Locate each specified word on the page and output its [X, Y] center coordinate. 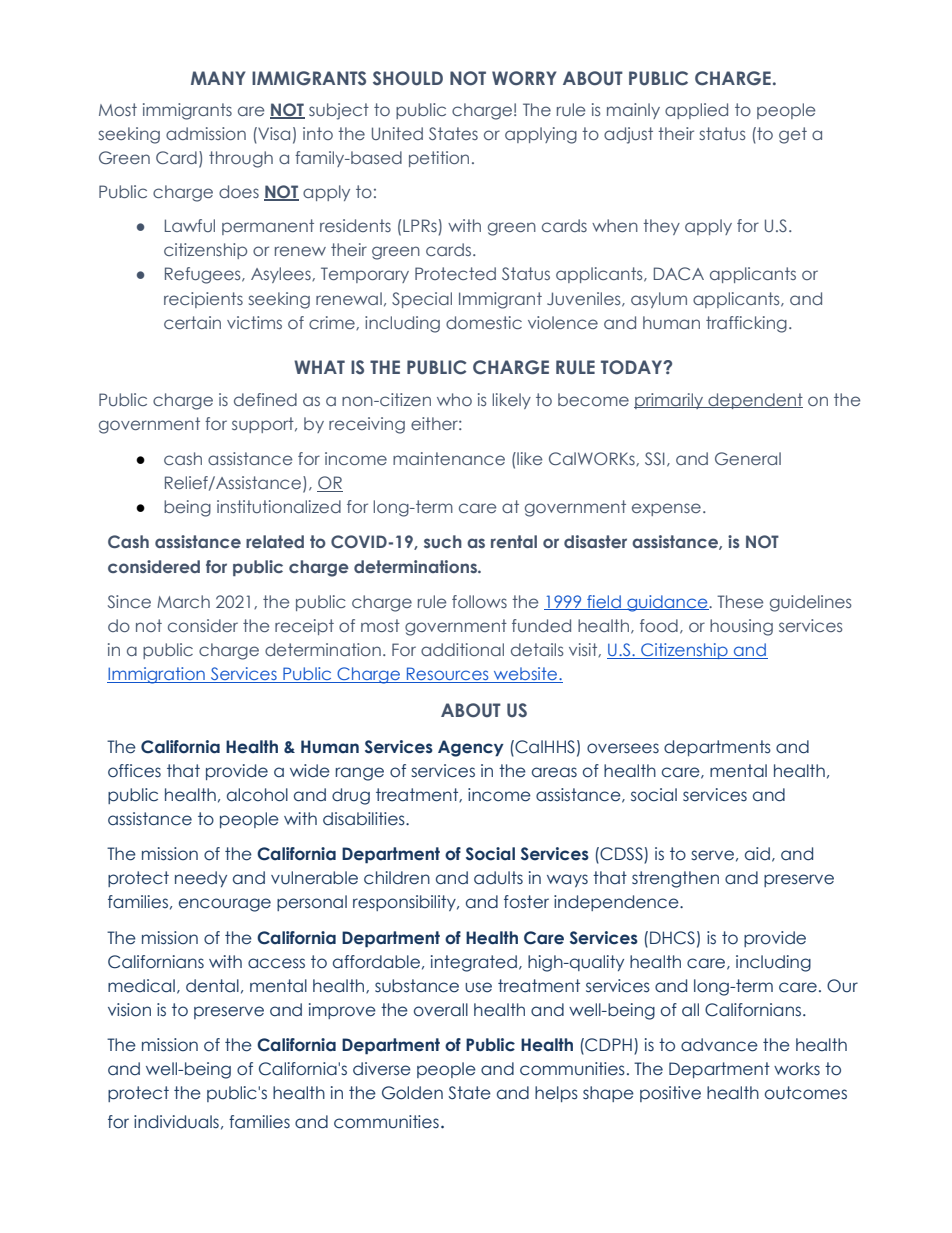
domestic [484, 322]
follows [479, 601]
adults [498, 878]
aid [757, 854]
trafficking [746, 324]
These [740, 601]
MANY [218, 78]
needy [201, 879]
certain [192, 322]
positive [670, 1094]
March [183, 601]
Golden [412, 1093]
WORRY [524, 78]
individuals [176, 1122]
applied [696, 111]
